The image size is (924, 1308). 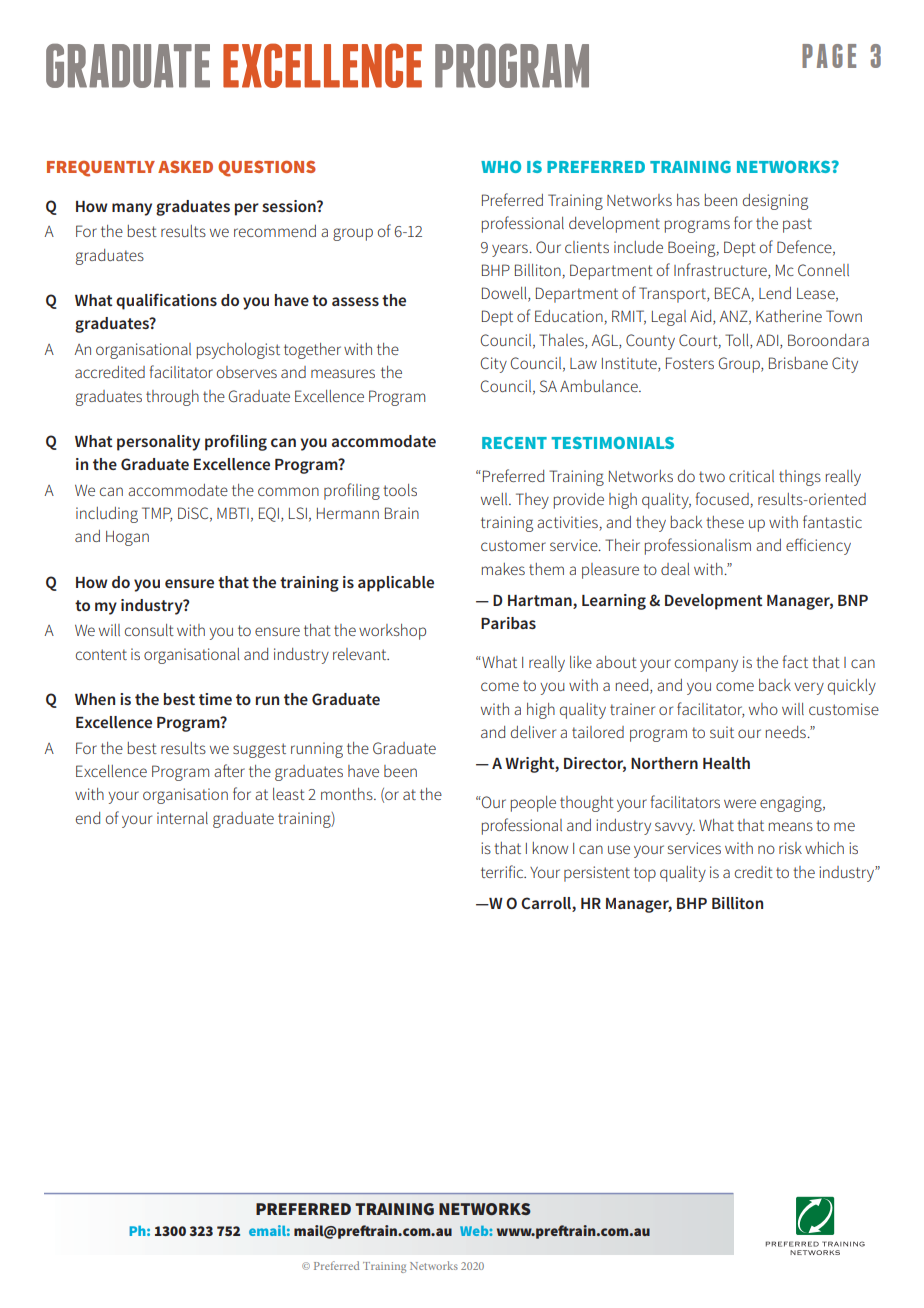 I want to click on QUESTIONS, so click(x=267, y=168).
